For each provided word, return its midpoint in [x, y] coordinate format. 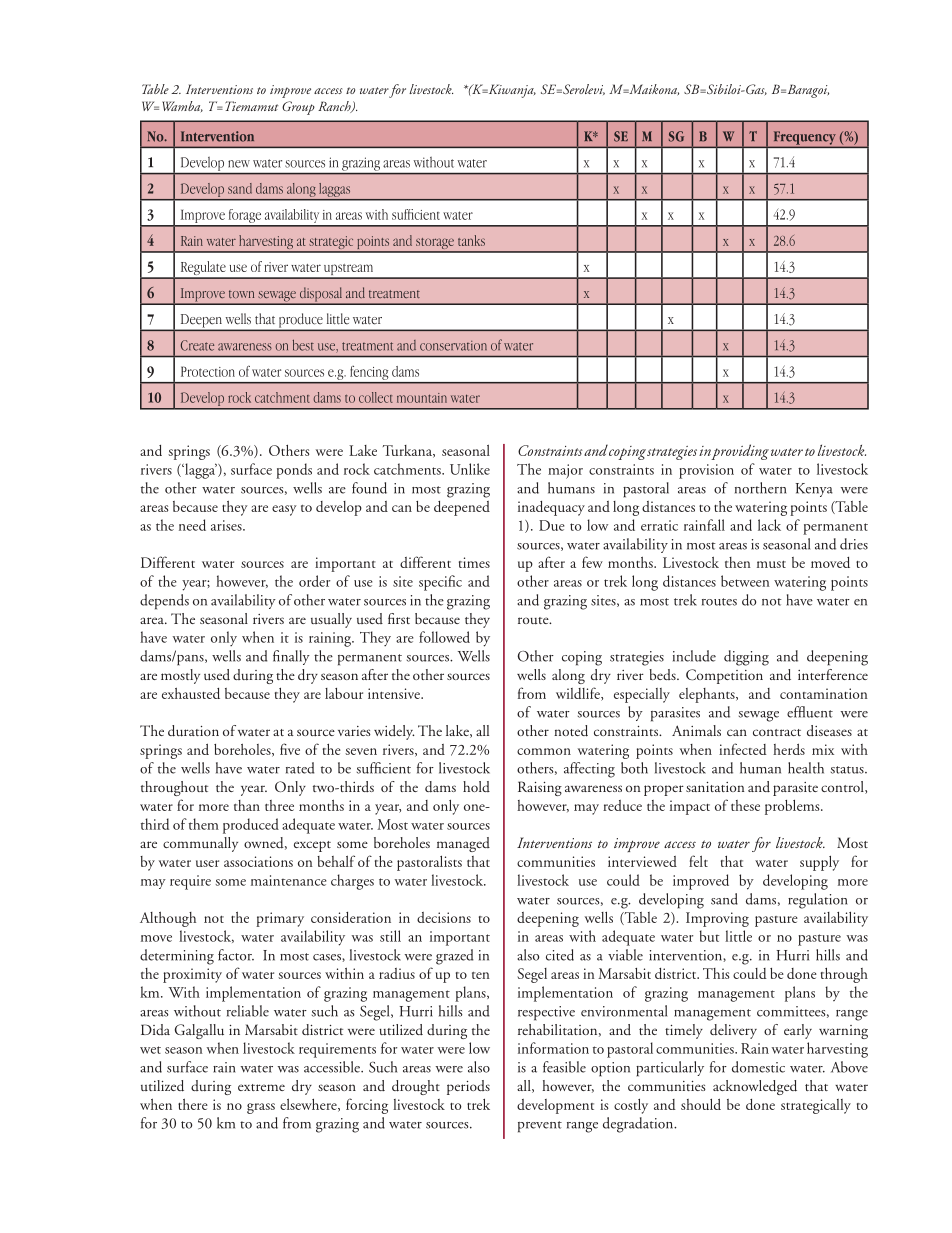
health [806, 768]
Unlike [470, 469]
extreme [261, 1087]
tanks [471, 240]
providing [740, 452]
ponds [294, 471]
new [239, 164]
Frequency [804, 139]
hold [476, 786]
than [247, 805]
